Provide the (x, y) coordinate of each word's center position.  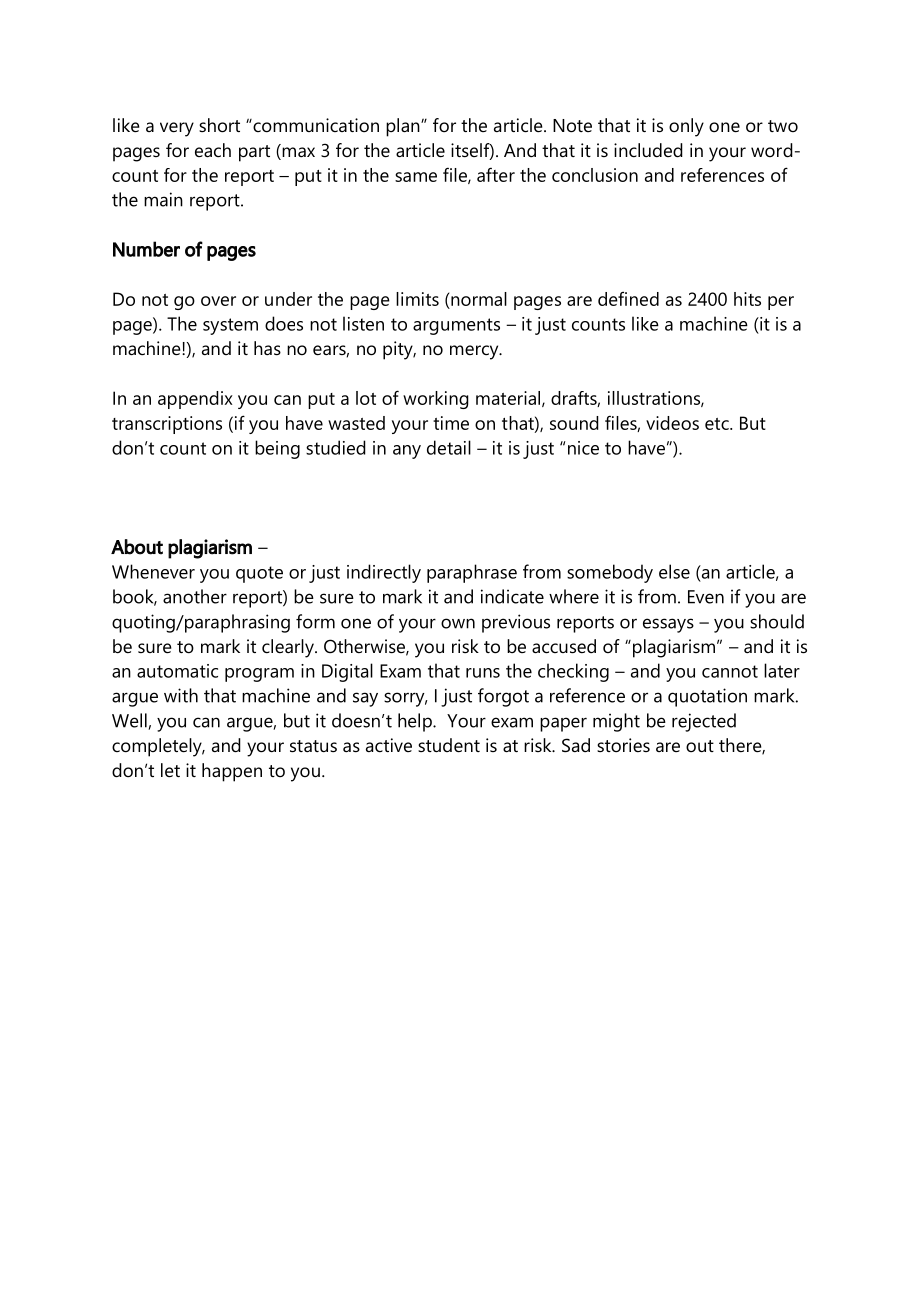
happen (232, 772)
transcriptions (167, 425)
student (449, 745)
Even (706, 597)
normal (479, 299)
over (218, 301)
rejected (704, 722)
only (686, 127)
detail (449, 447)
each (213, 150)
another (195, 596)
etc (718, 424)
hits (747, 299)
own (458, 623)
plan (404, 127)
